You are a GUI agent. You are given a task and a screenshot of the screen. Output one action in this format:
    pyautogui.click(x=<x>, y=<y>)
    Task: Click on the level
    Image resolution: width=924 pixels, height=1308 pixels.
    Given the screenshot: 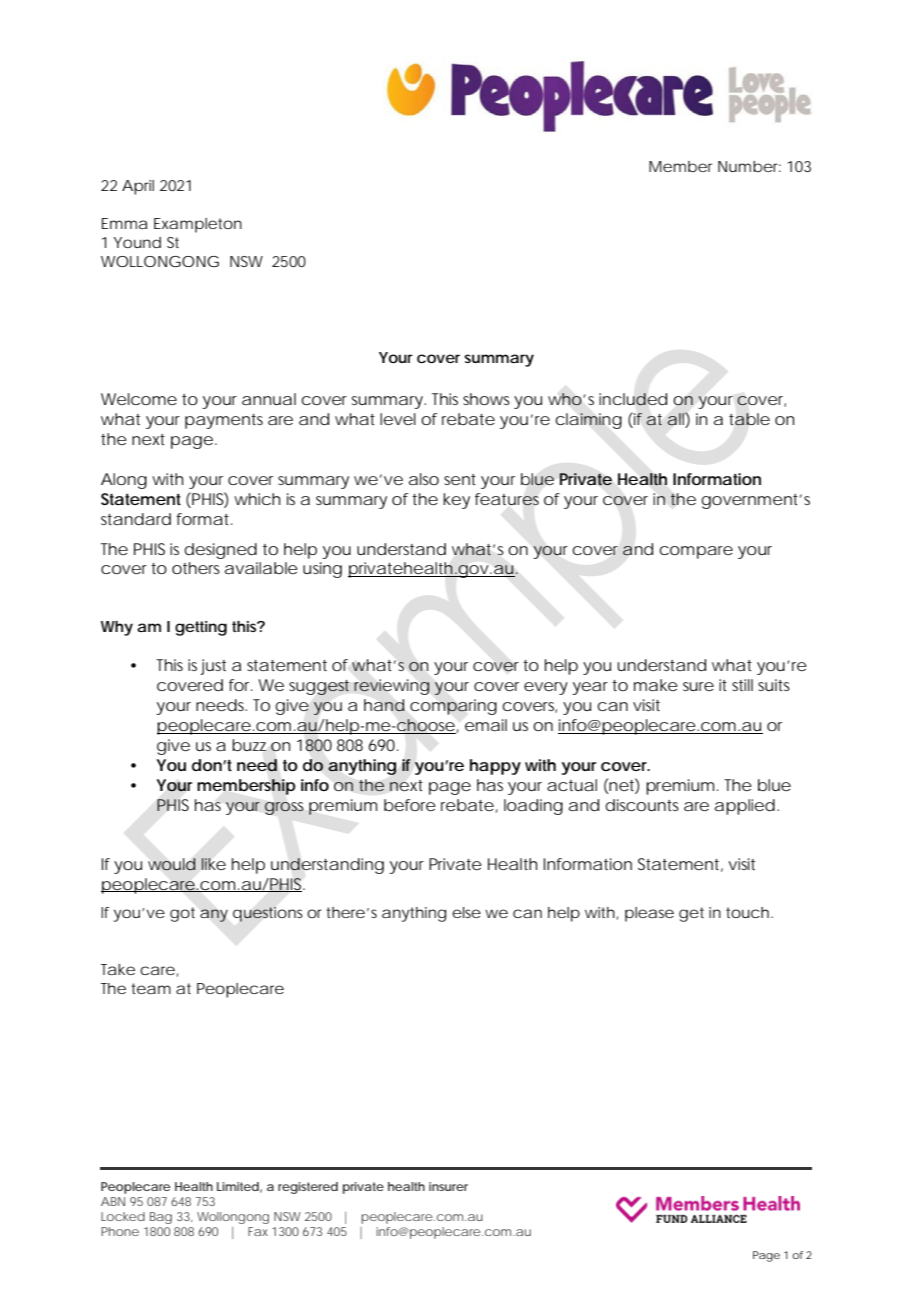 What is the action you would take?
    pyautogui.click(x=398, y=419)
